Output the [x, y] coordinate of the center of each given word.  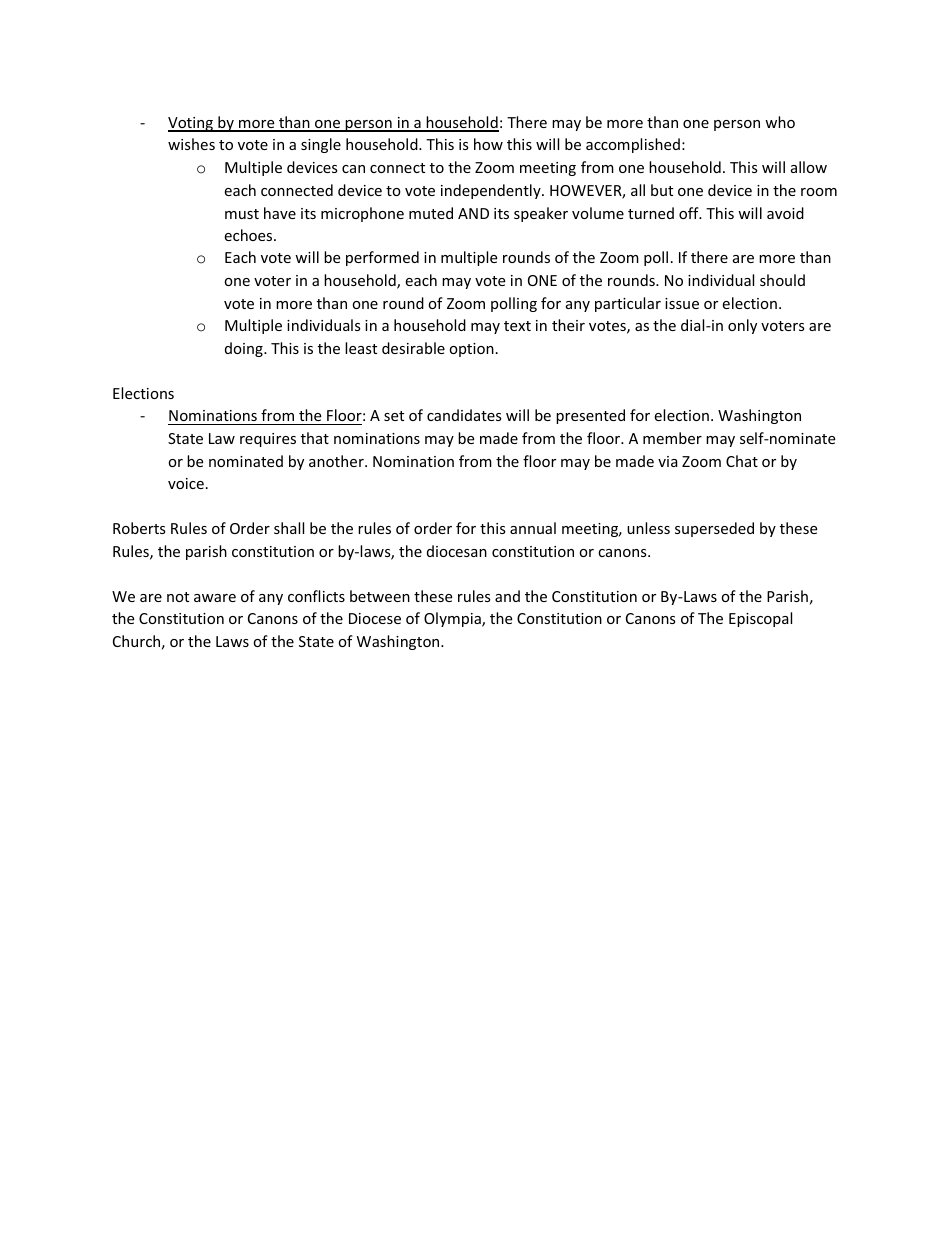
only [742, 326]
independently [492, 191]
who [780, 122]
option [471, 350]
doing [245, 349]
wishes [191, 144]
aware [215, 598]
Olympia [453, 619]
